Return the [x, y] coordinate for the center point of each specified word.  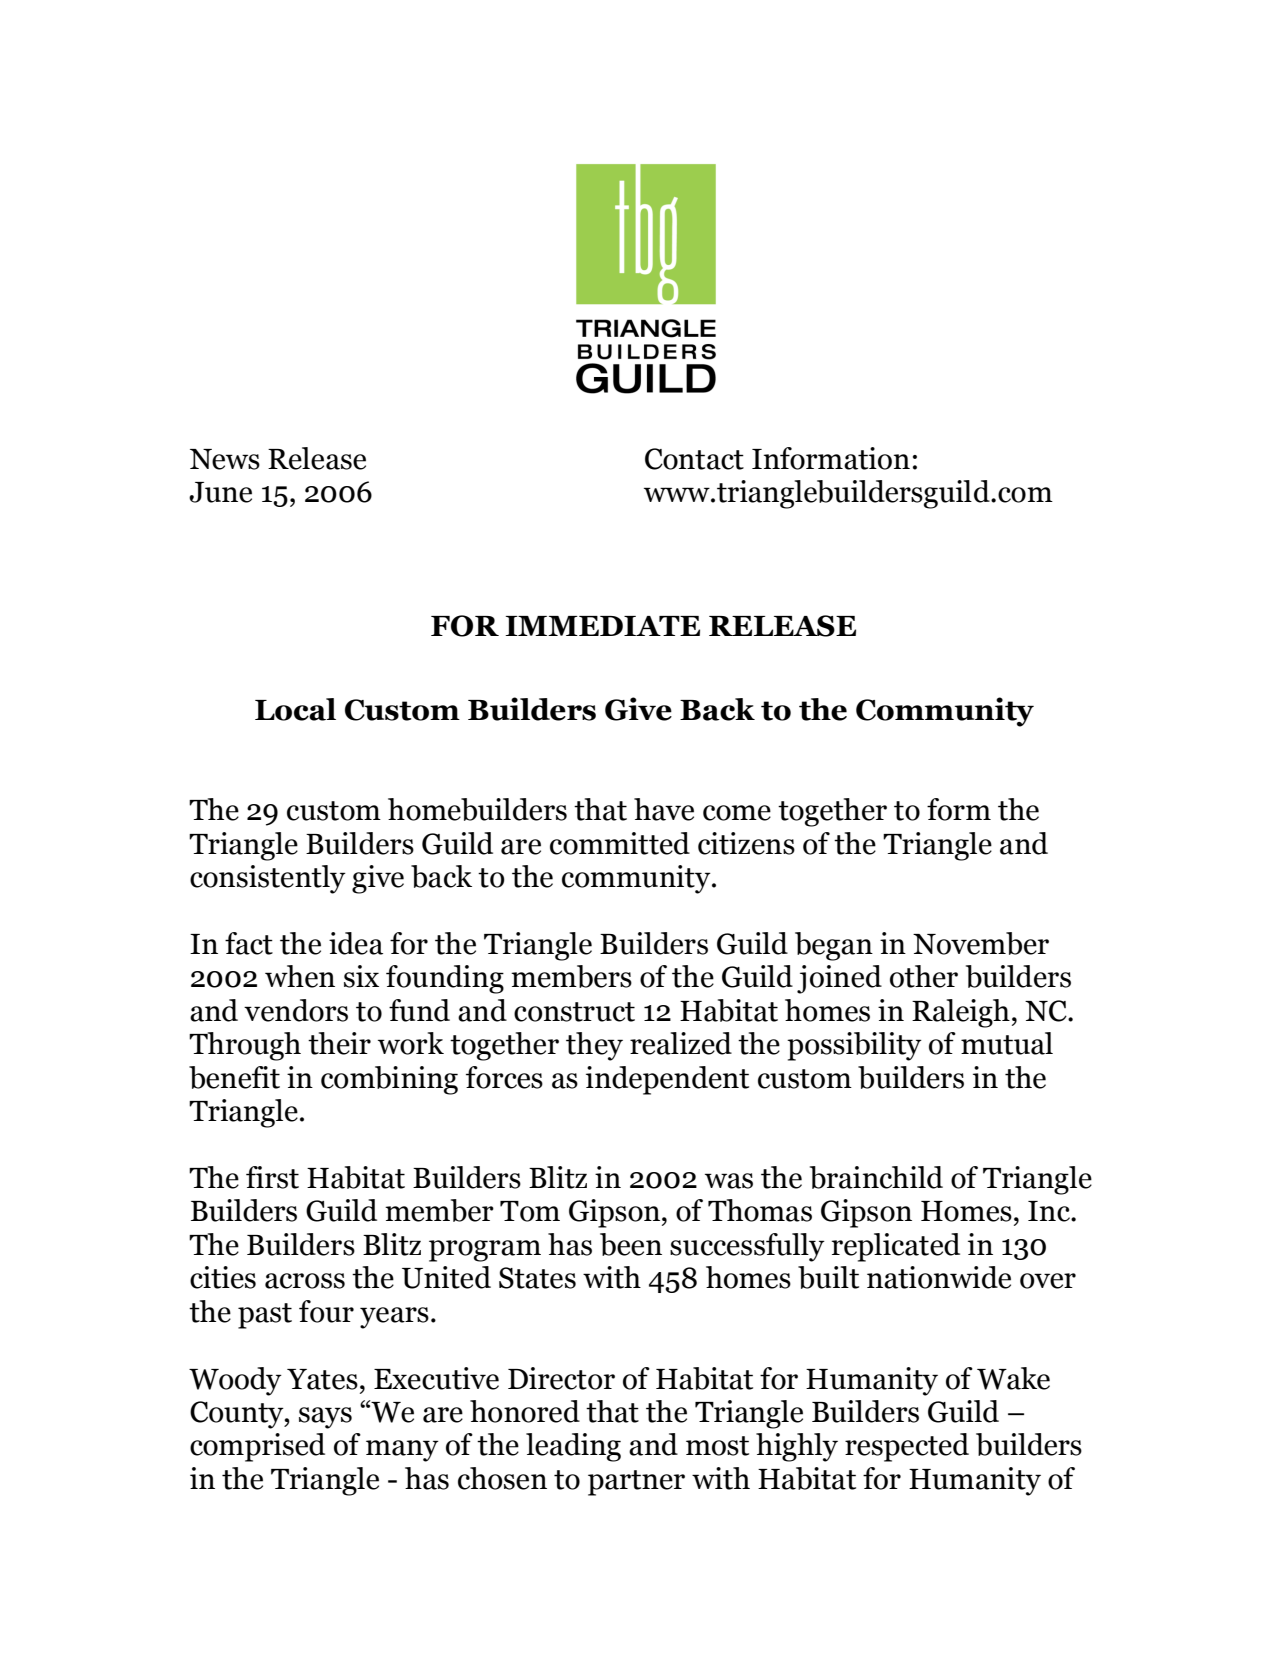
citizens [746, 843]
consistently [268, 879]
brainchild [876, 1177]
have [664, 809]
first [272, 1177]
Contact [694, 459]
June [220, 492]
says [325, 1418]
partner [636, 1483]
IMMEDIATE [602, 626]
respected [907, 1447]
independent [667, 1080]
